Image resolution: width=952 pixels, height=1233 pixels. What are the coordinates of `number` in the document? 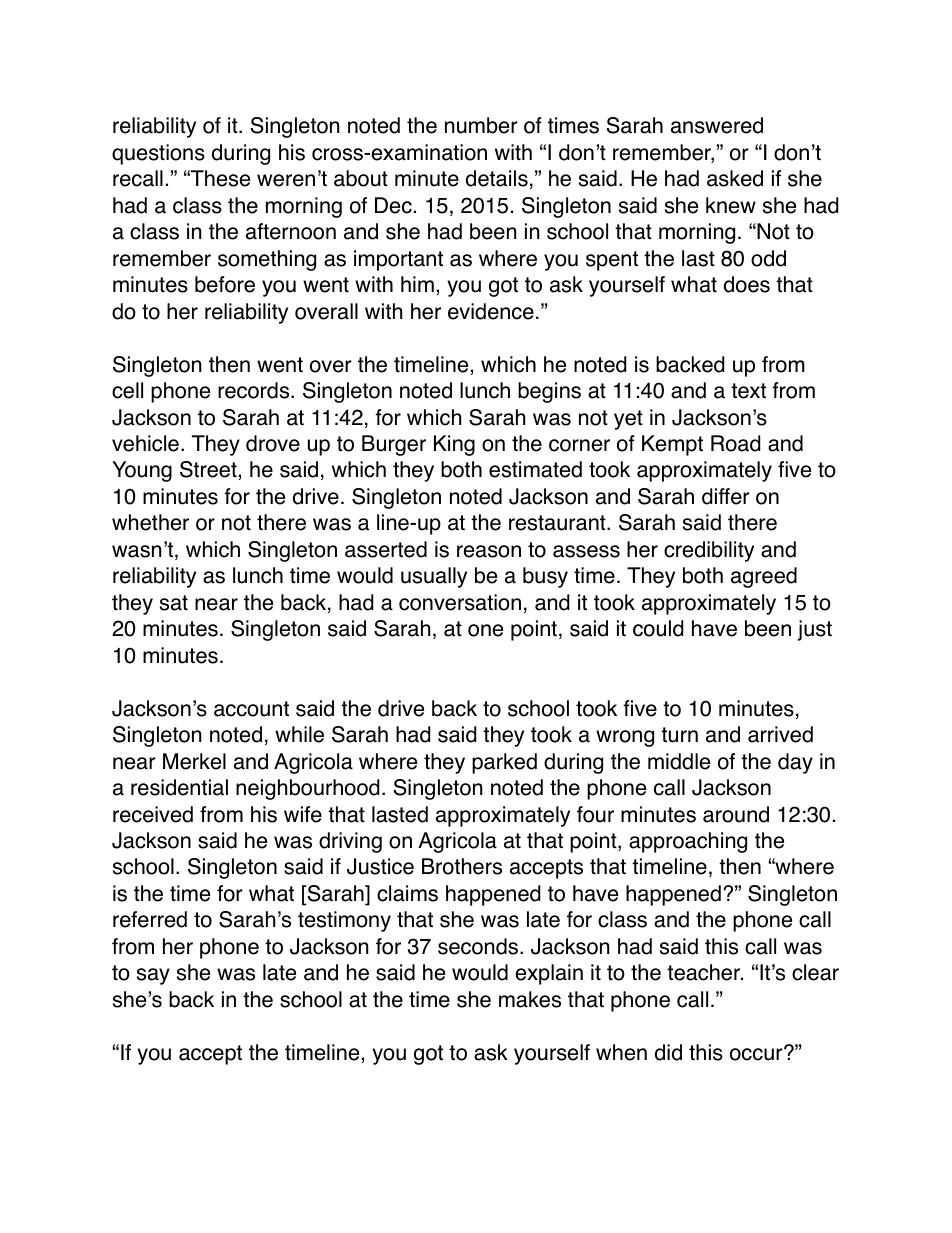 It's located at (481, 125).
